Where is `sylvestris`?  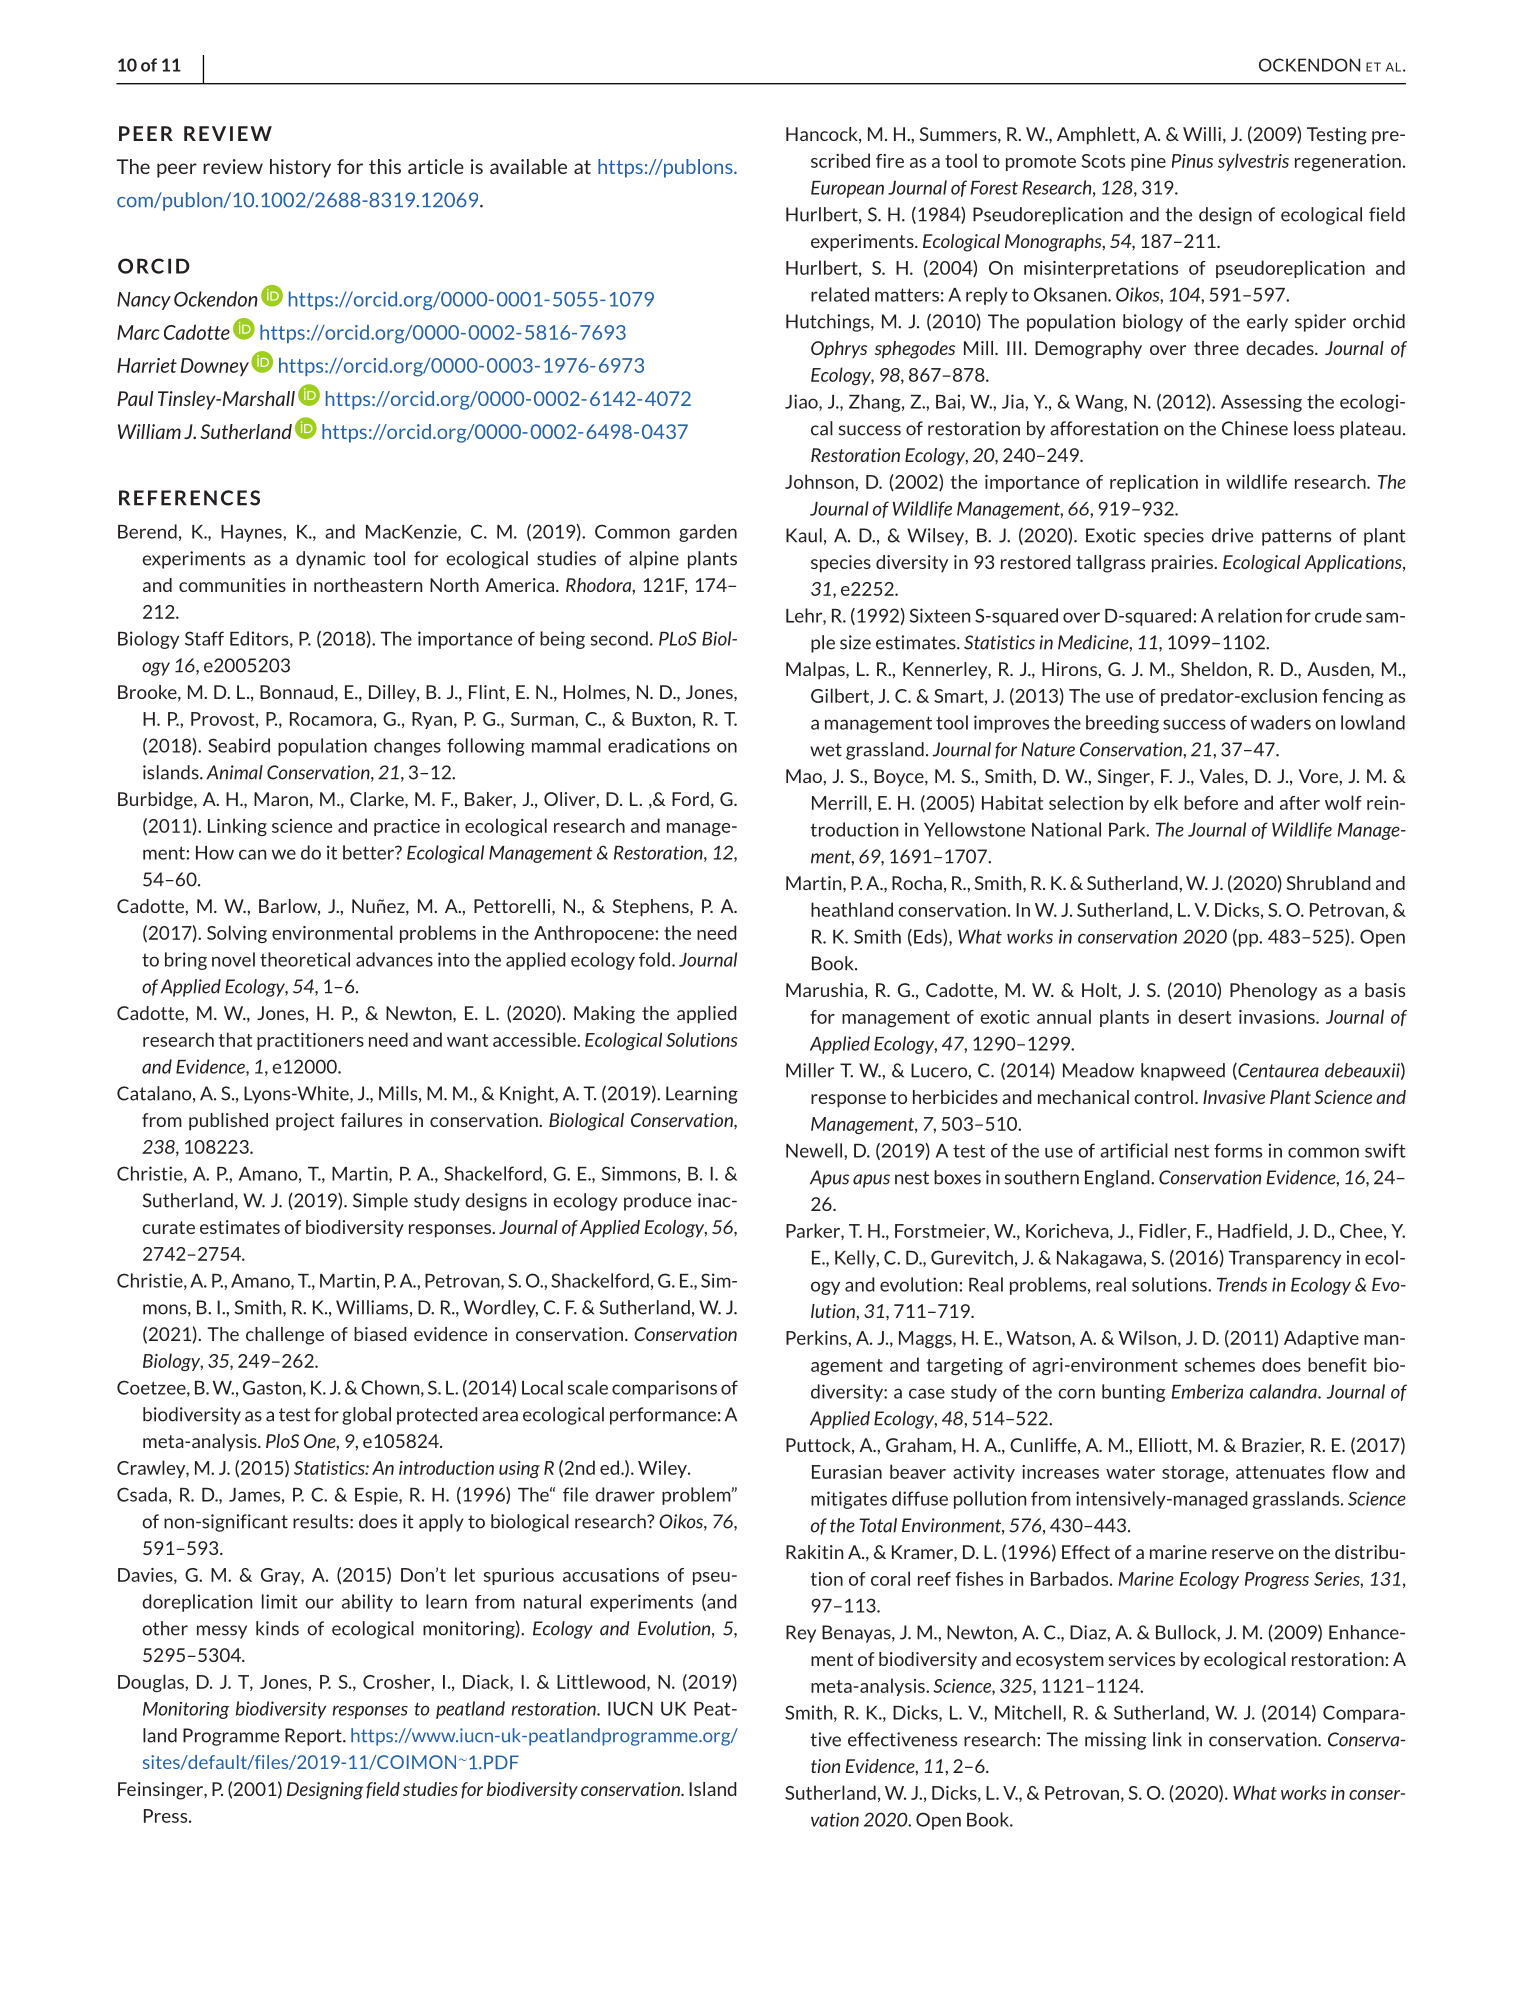 sylvestris is located at coordinates (1253, 162).
